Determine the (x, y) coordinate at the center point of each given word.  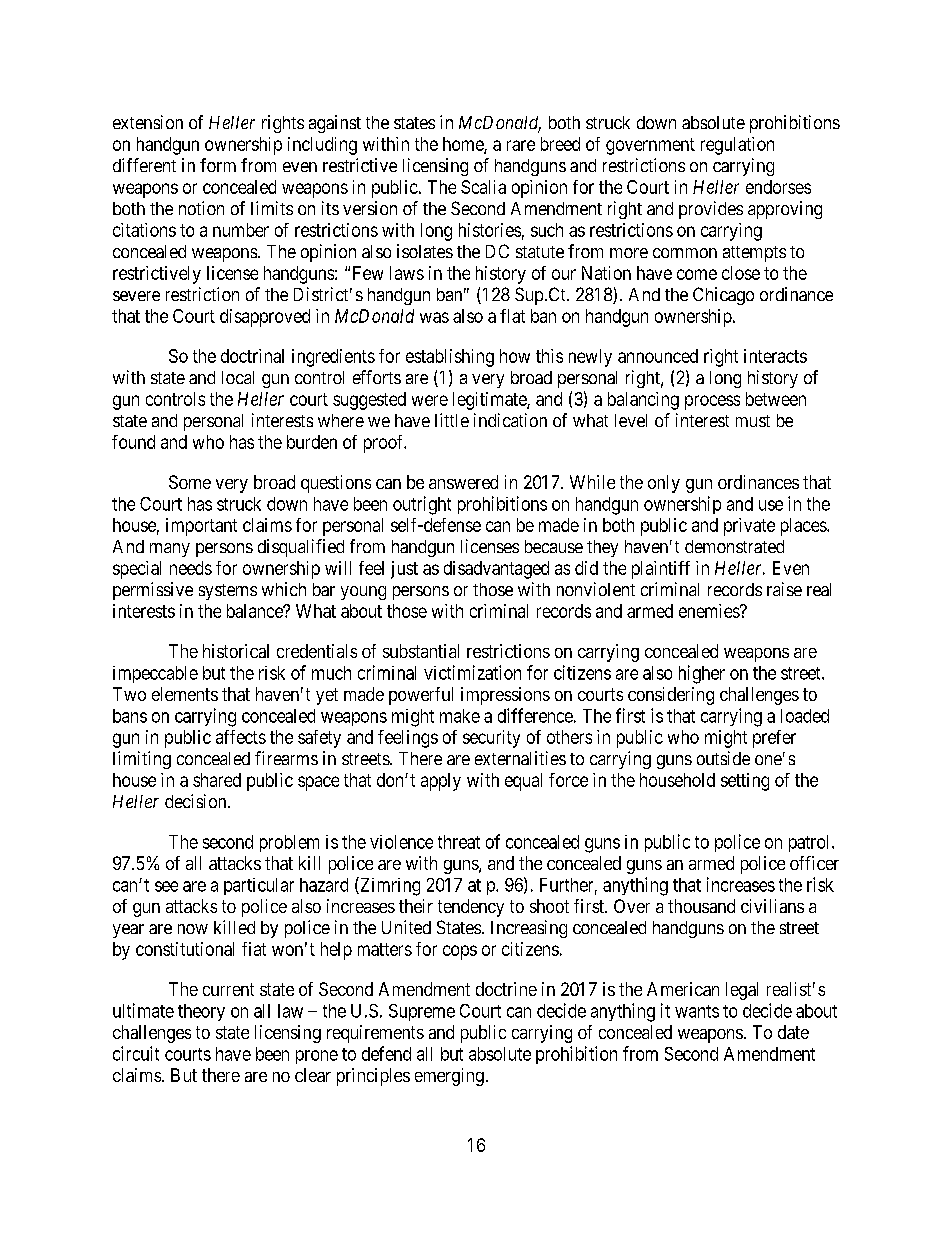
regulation (737, 146)
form (218, 165)
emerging (449, 1077)
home (464, 145)
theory (201, 1012)
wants (697, 1011)
